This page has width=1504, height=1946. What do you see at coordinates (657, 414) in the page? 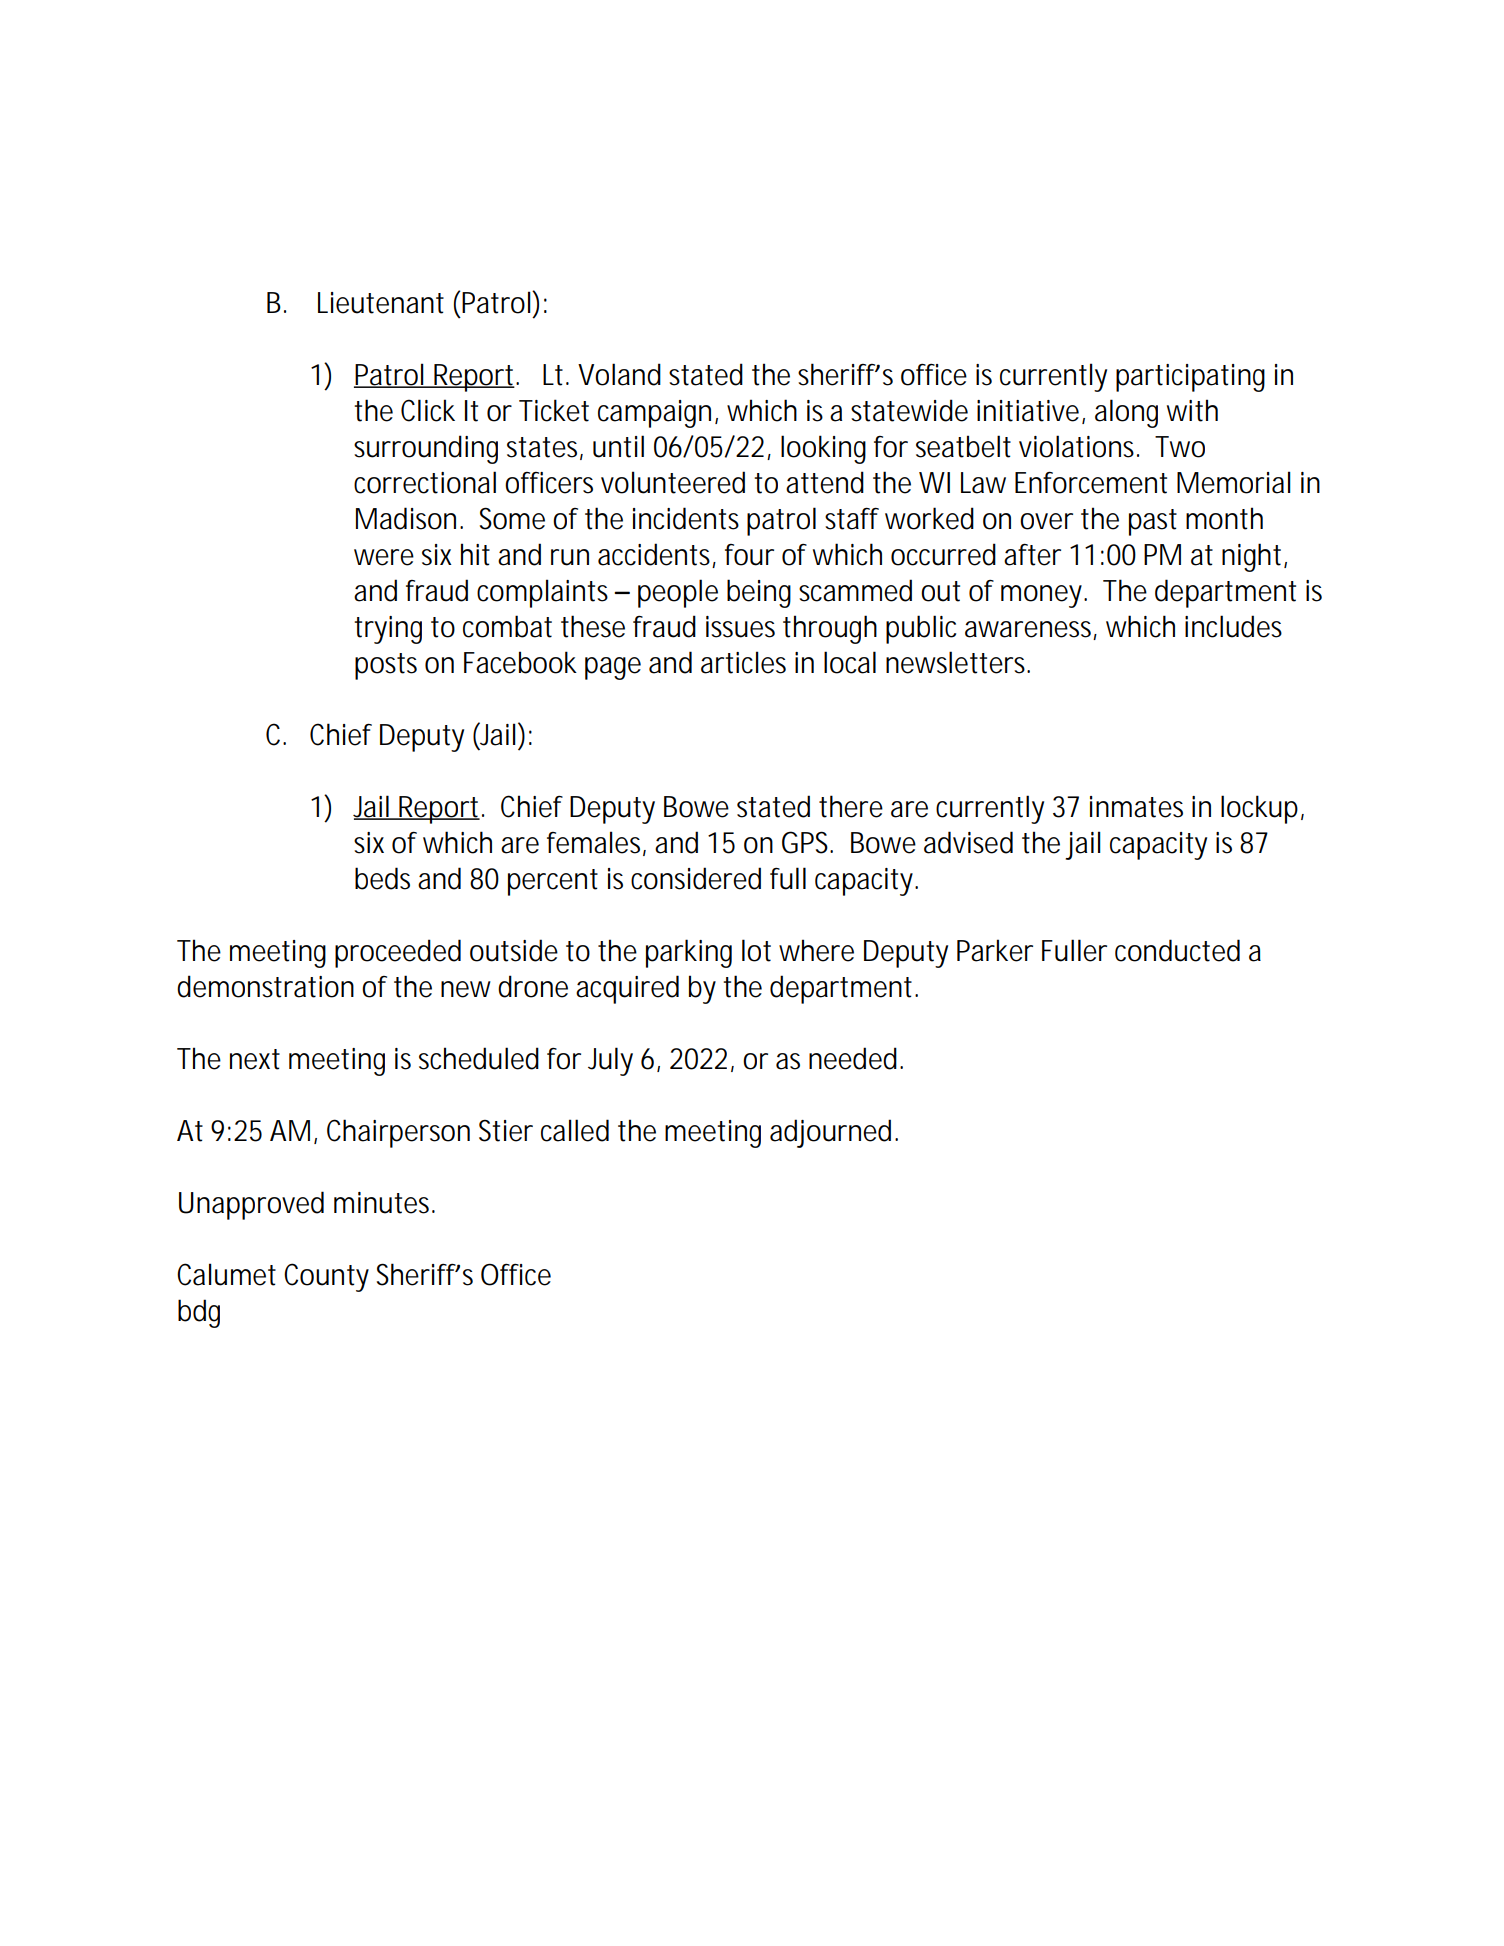
I see `campaign` at bounding box center [657, 414].
